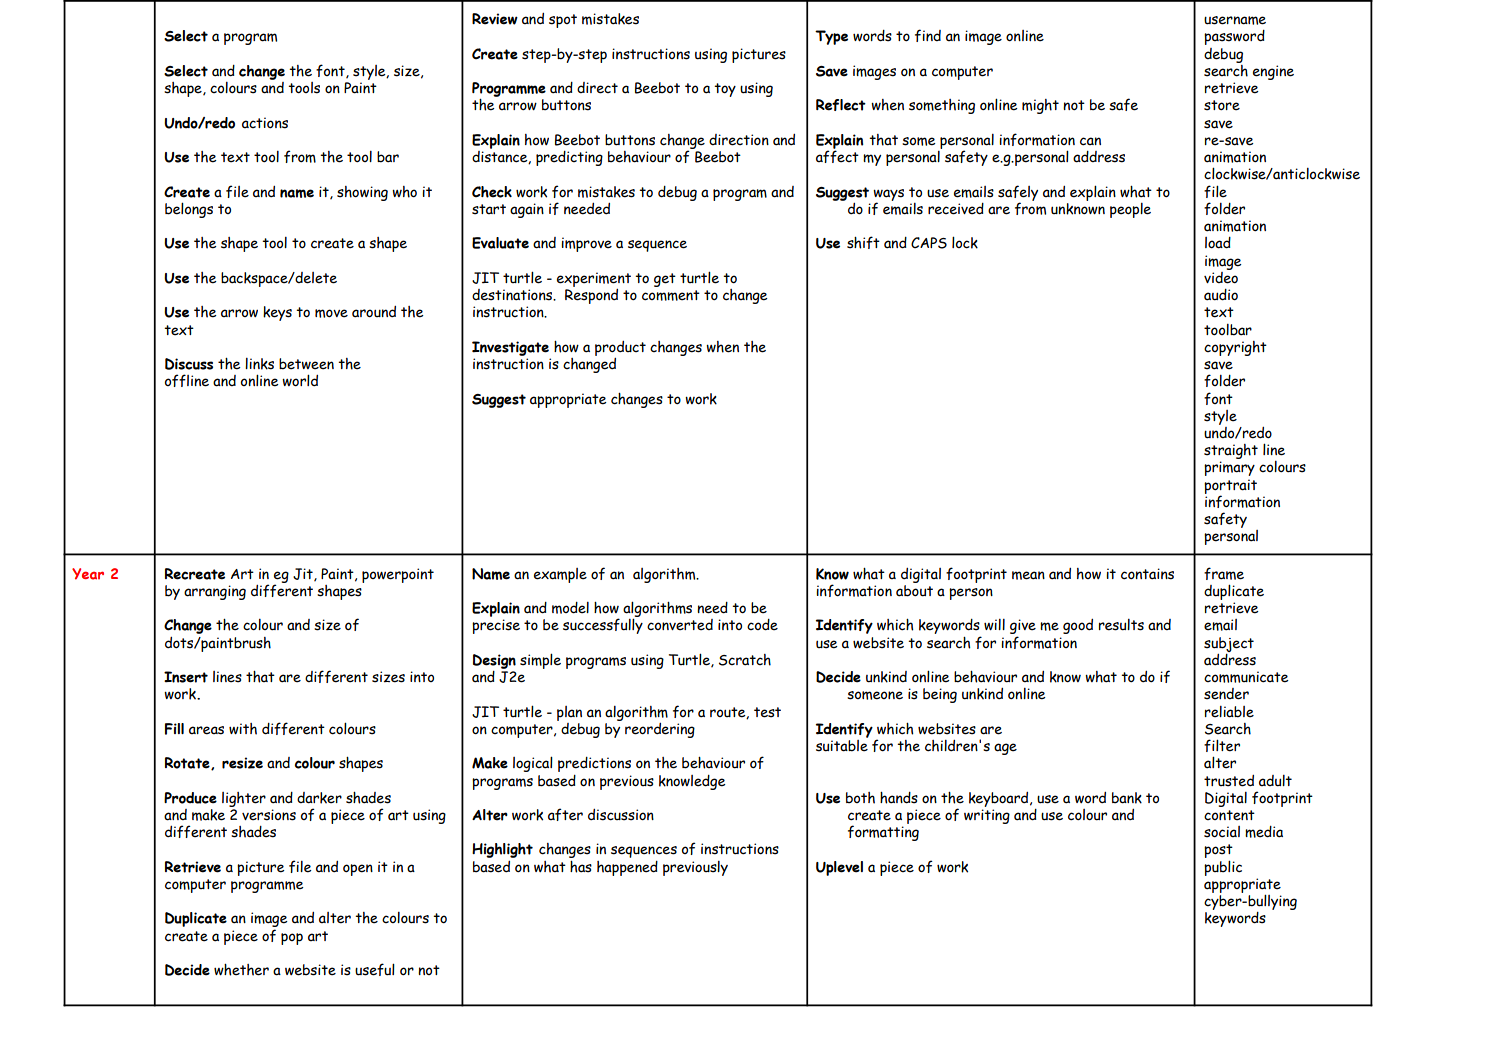  What do you see at coordinates (560, 575) in the image?
I see `example` at bounding box center [560, 575].
